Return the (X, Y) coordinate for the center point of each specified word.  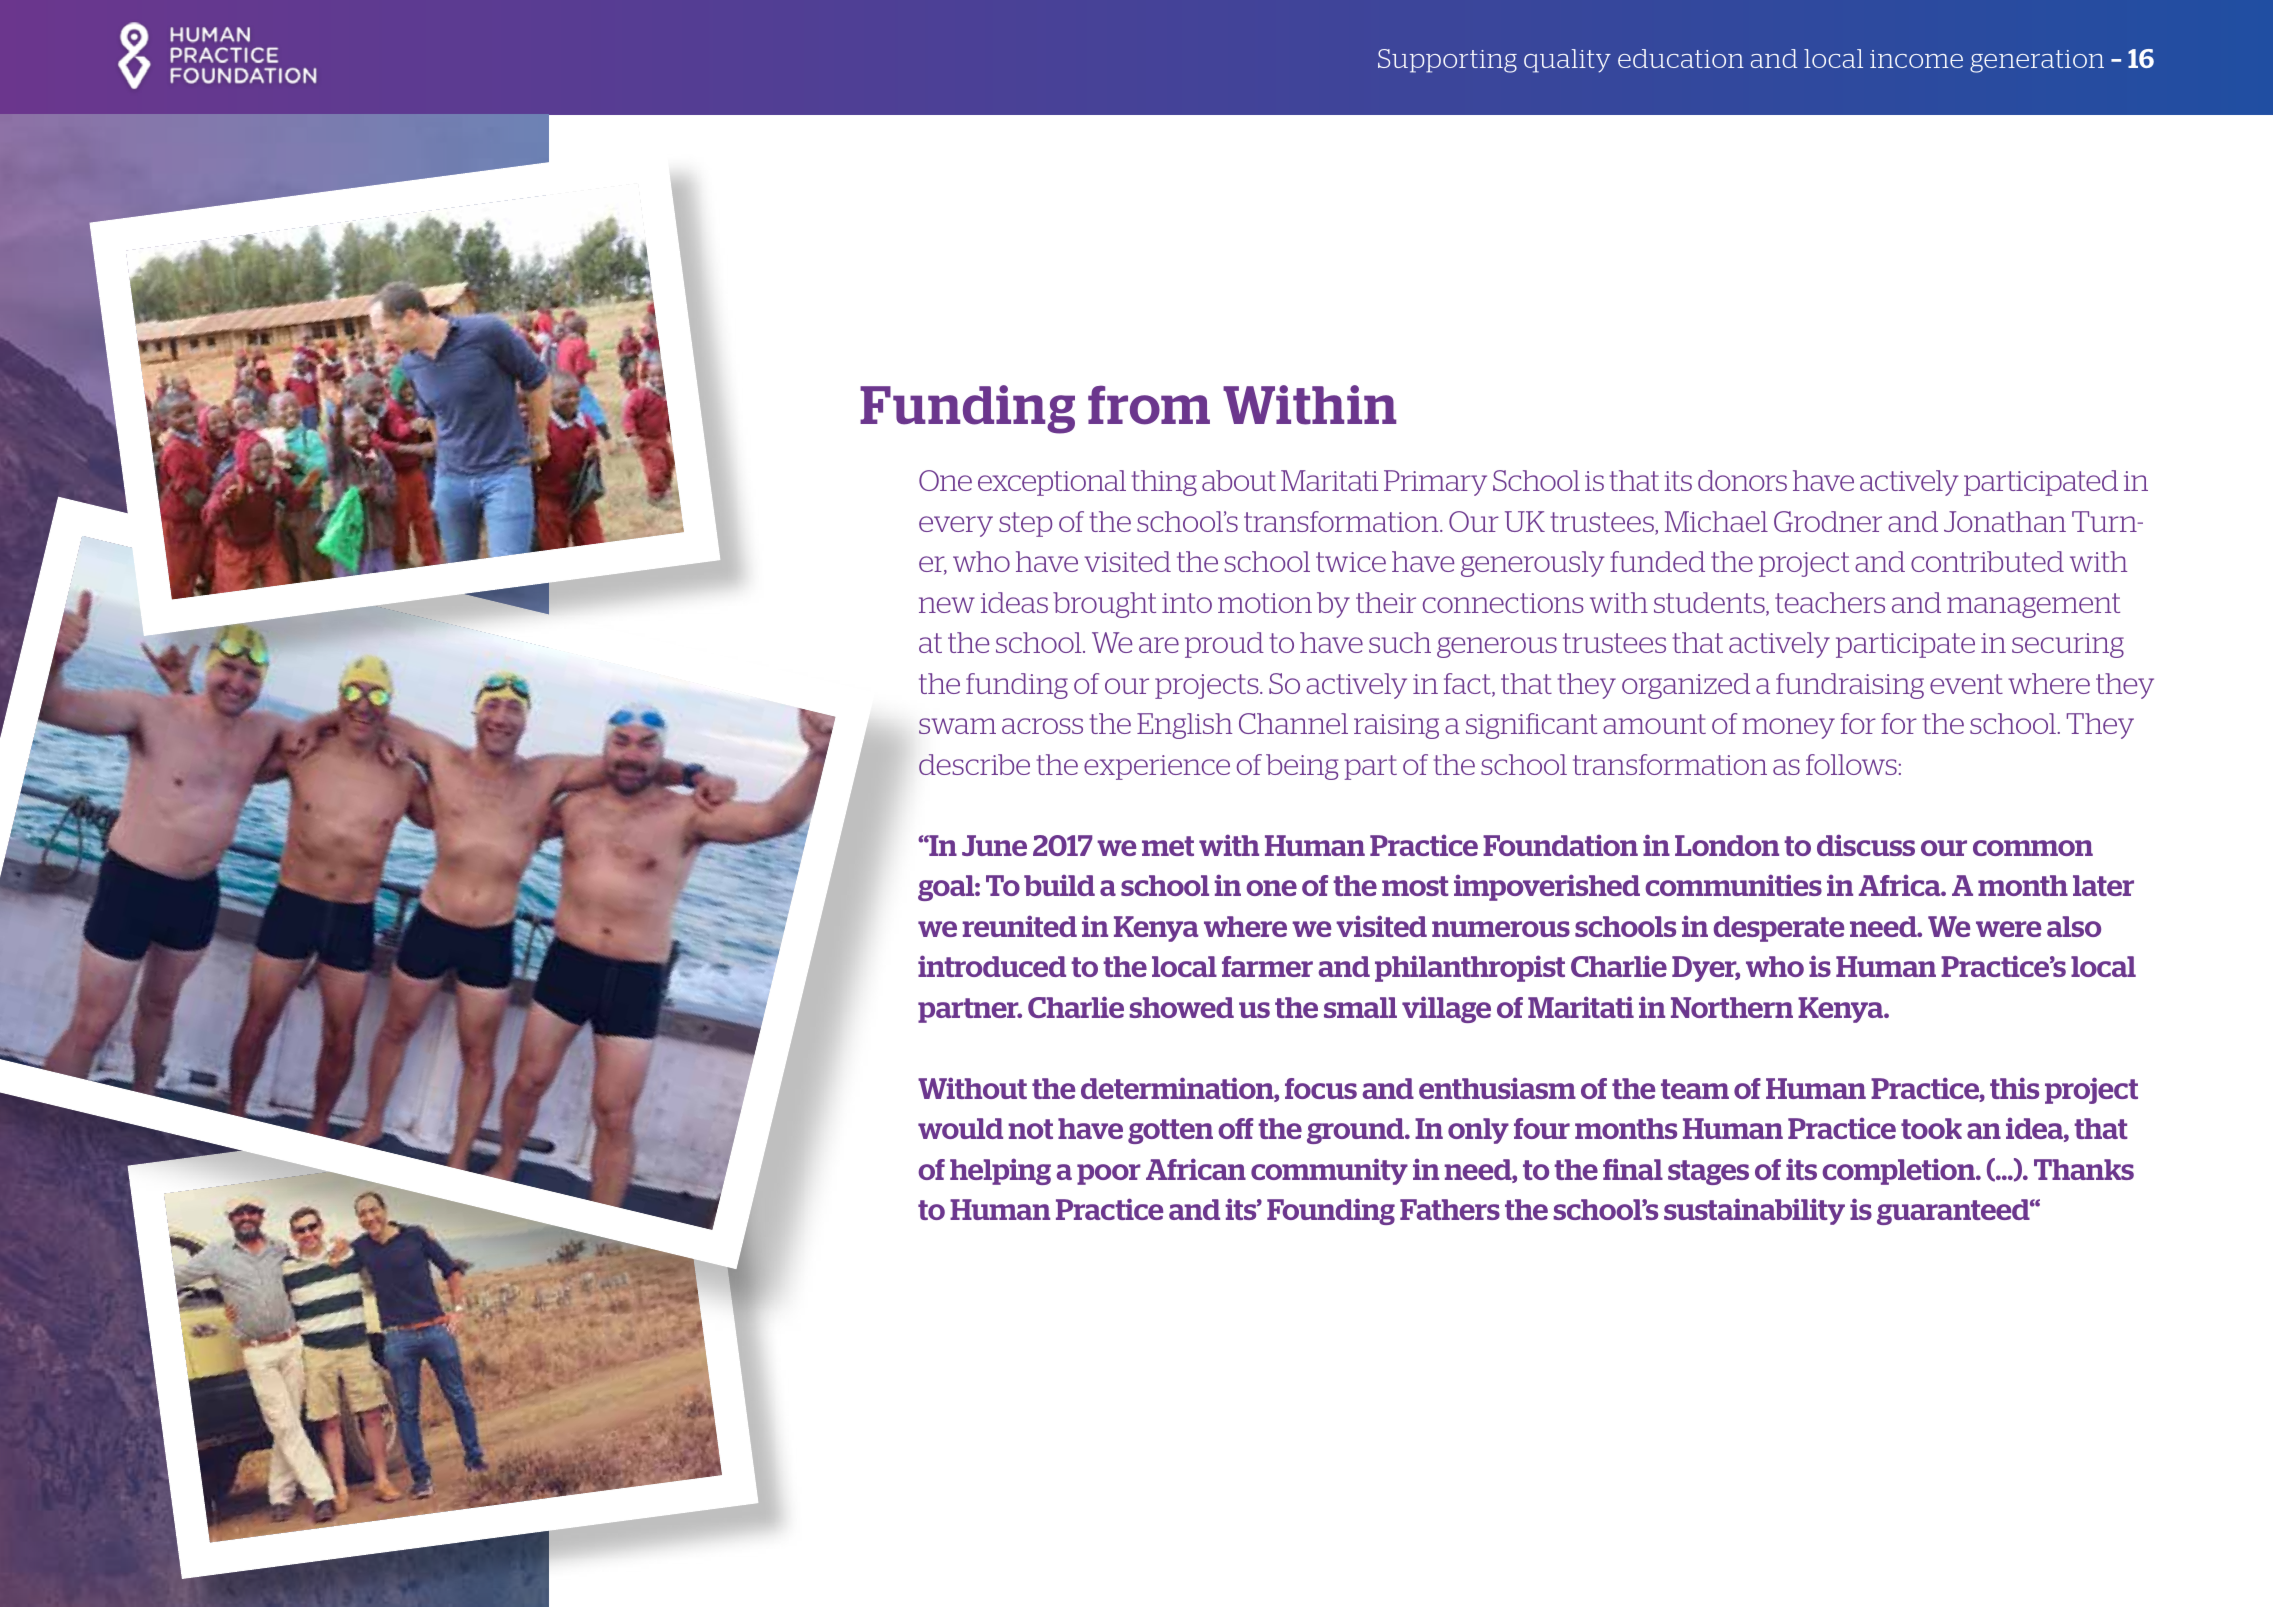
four (1542, 1128)
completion (1899, 1172)
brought (1104, 605)
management (2033, 605)
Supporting (1447, 61)
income (1916, 59)
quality (1567, 61)
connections (1503, 603)
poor (1109, 1174)
